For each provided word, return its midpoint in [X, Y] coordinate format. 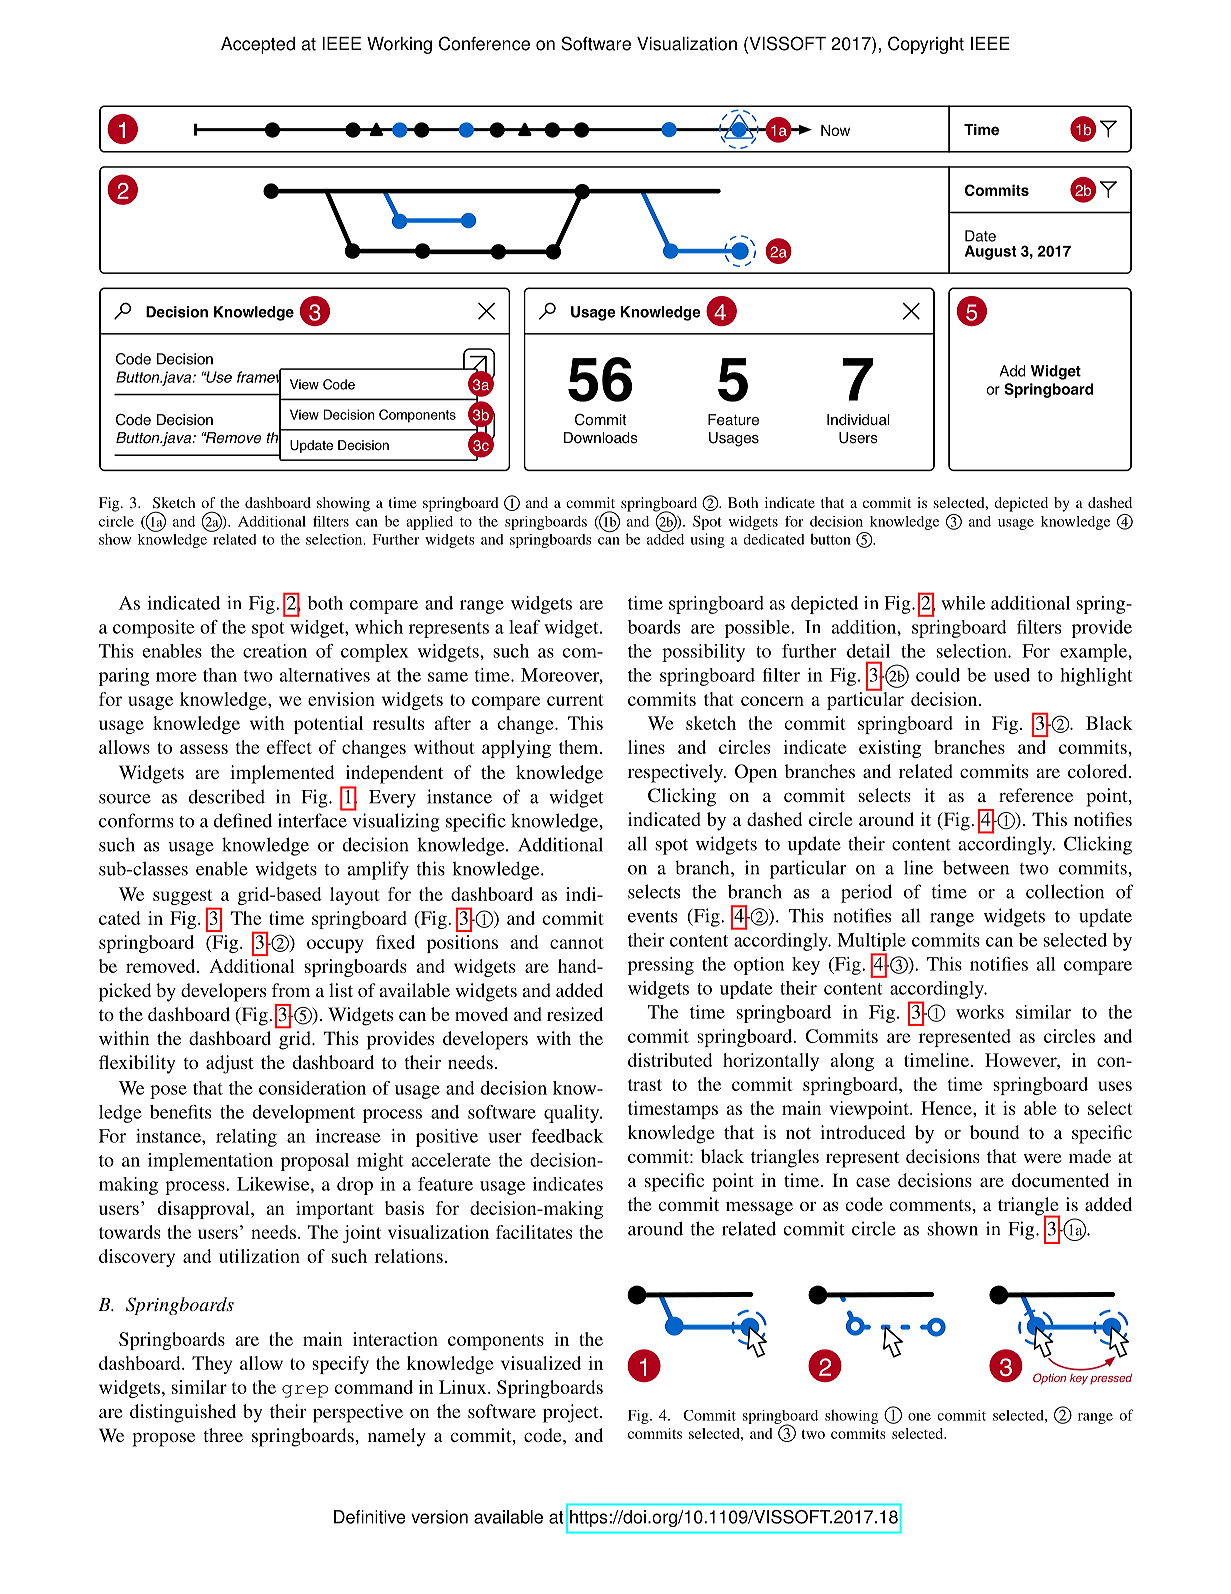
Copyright [926, 45]
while [963, 603]
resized [575, 1014]
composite [154, 629]
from [291, 990]
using [707, 540]
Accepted [258, 45]
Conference [484, 43]
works [980, 1012]
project [572, 1413]
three [223, 1435]
